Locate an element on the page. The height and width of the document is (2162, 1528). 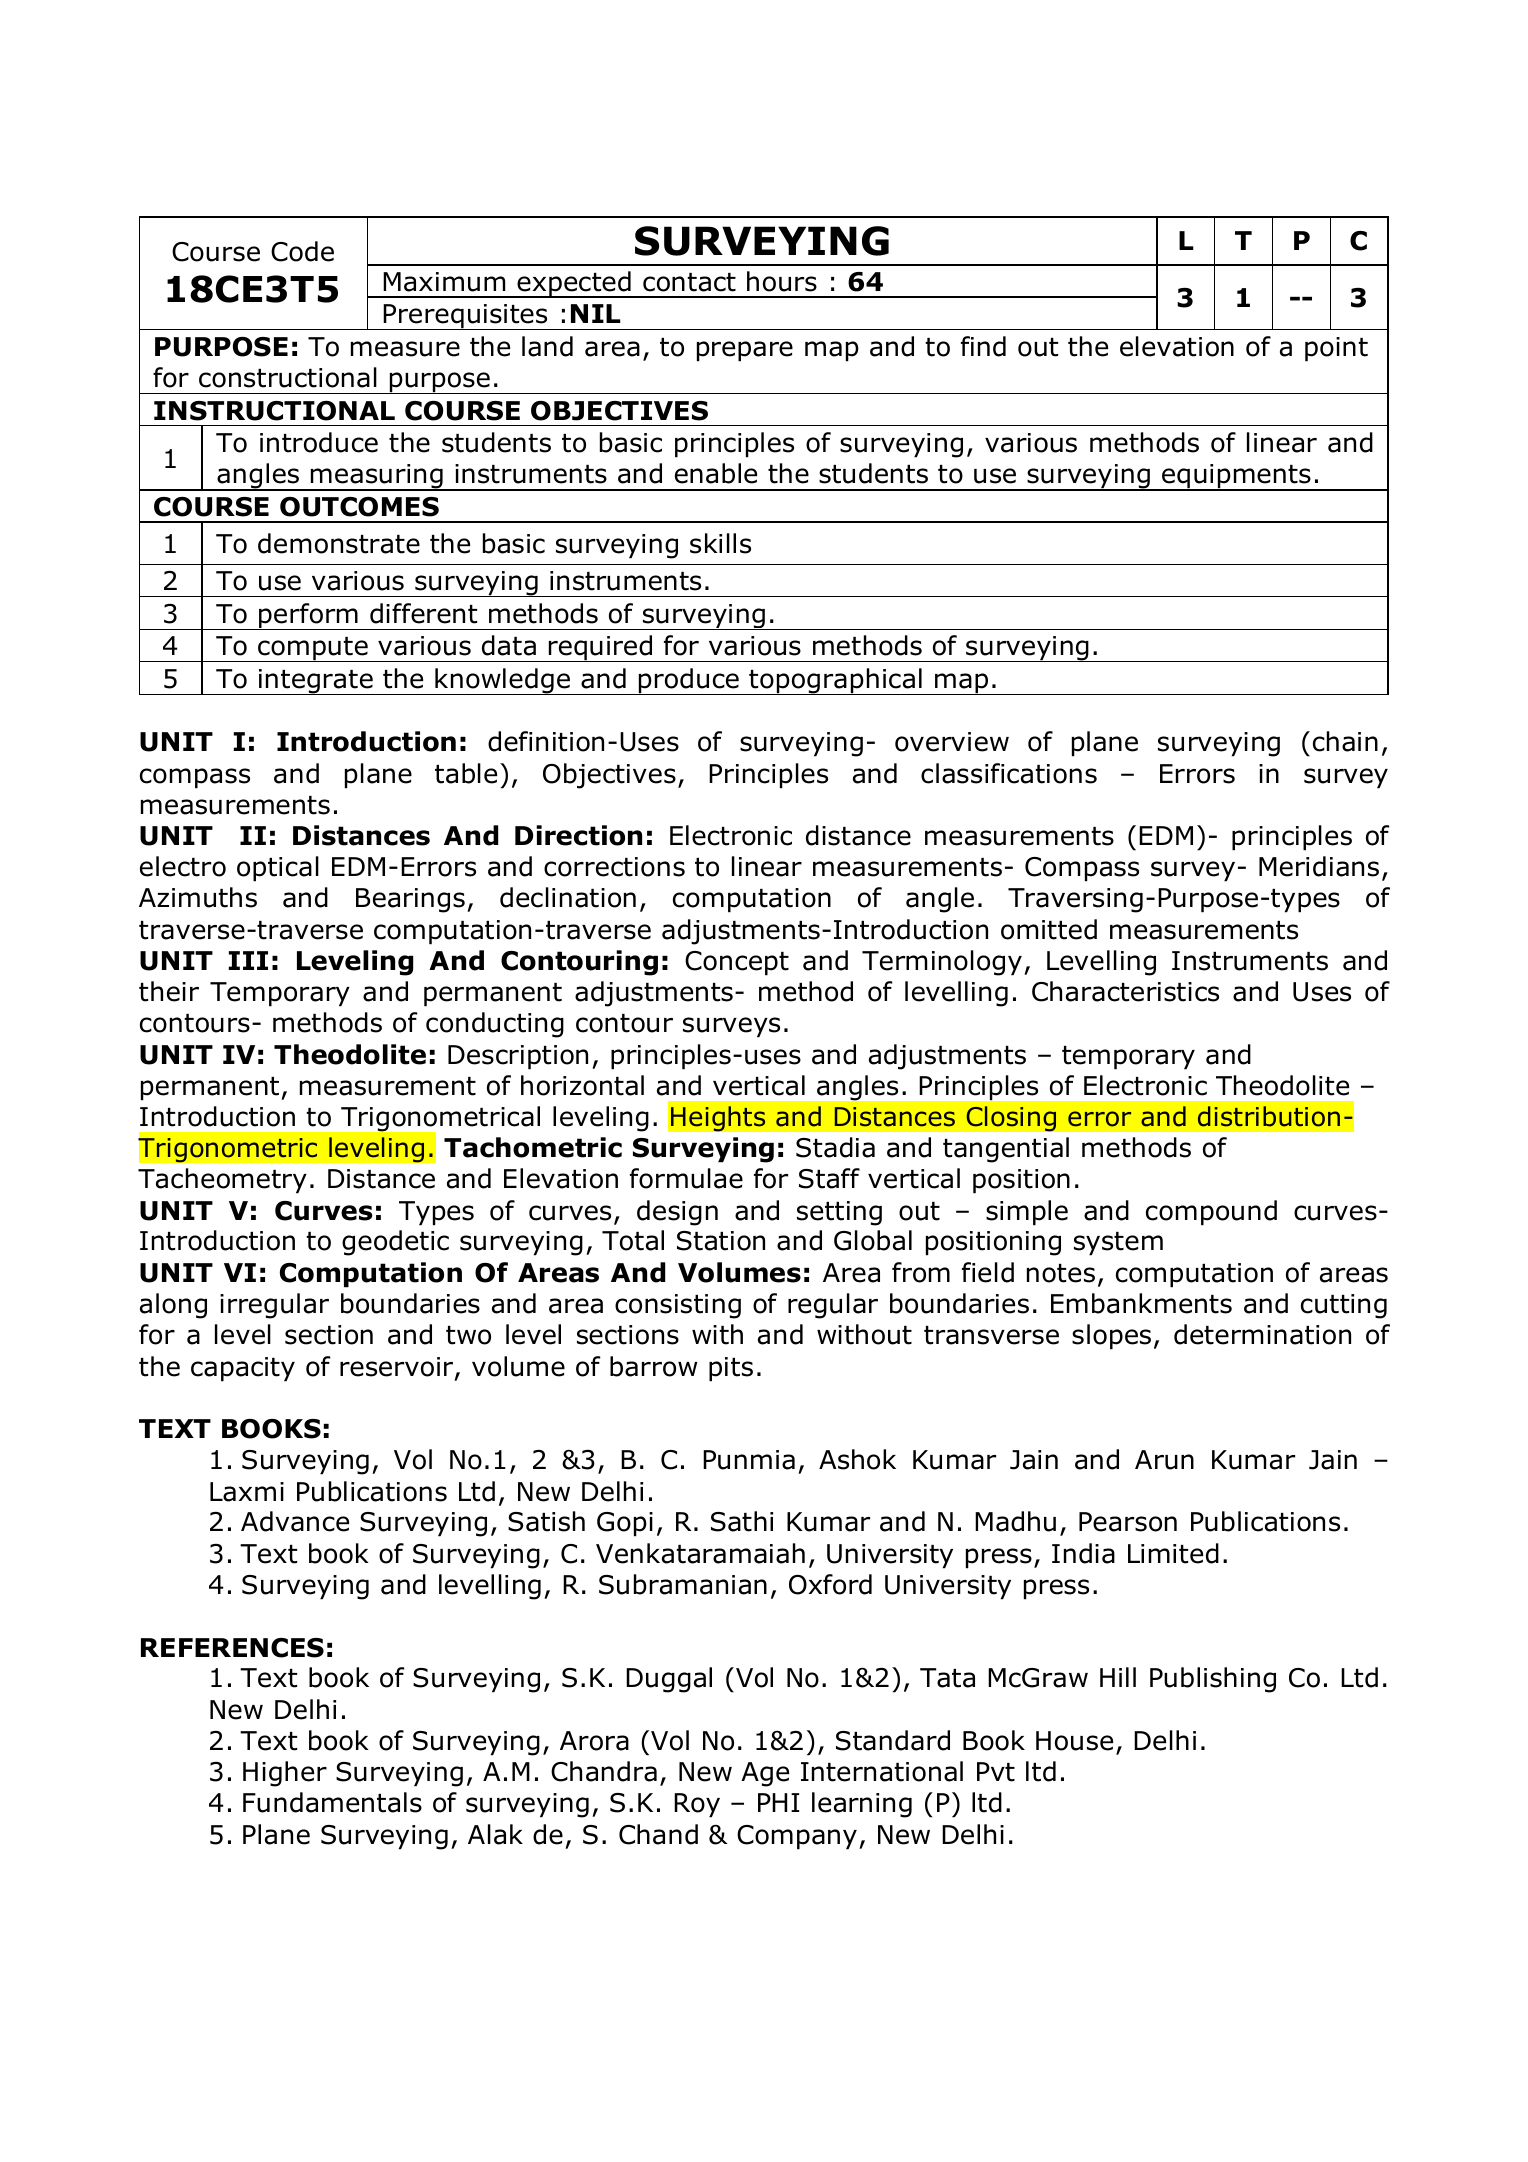
pits is located at coordinates (731, 1369).
